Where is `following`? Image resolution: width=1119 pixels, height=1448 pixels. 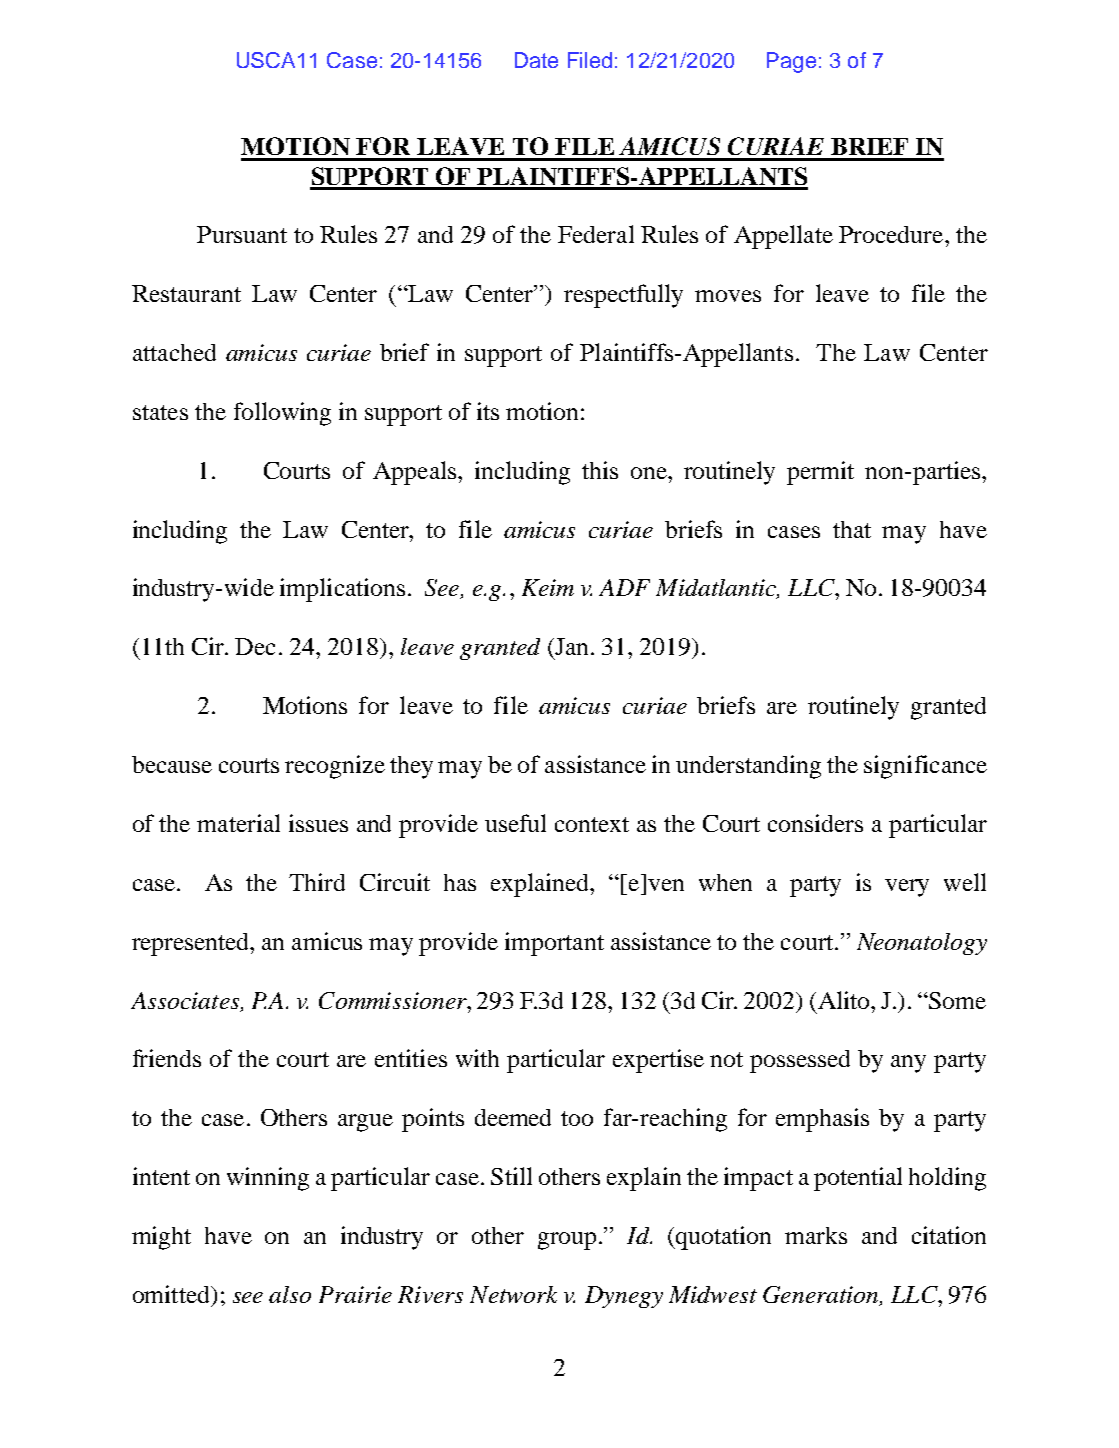
following is located at coordinates (282, 414).
